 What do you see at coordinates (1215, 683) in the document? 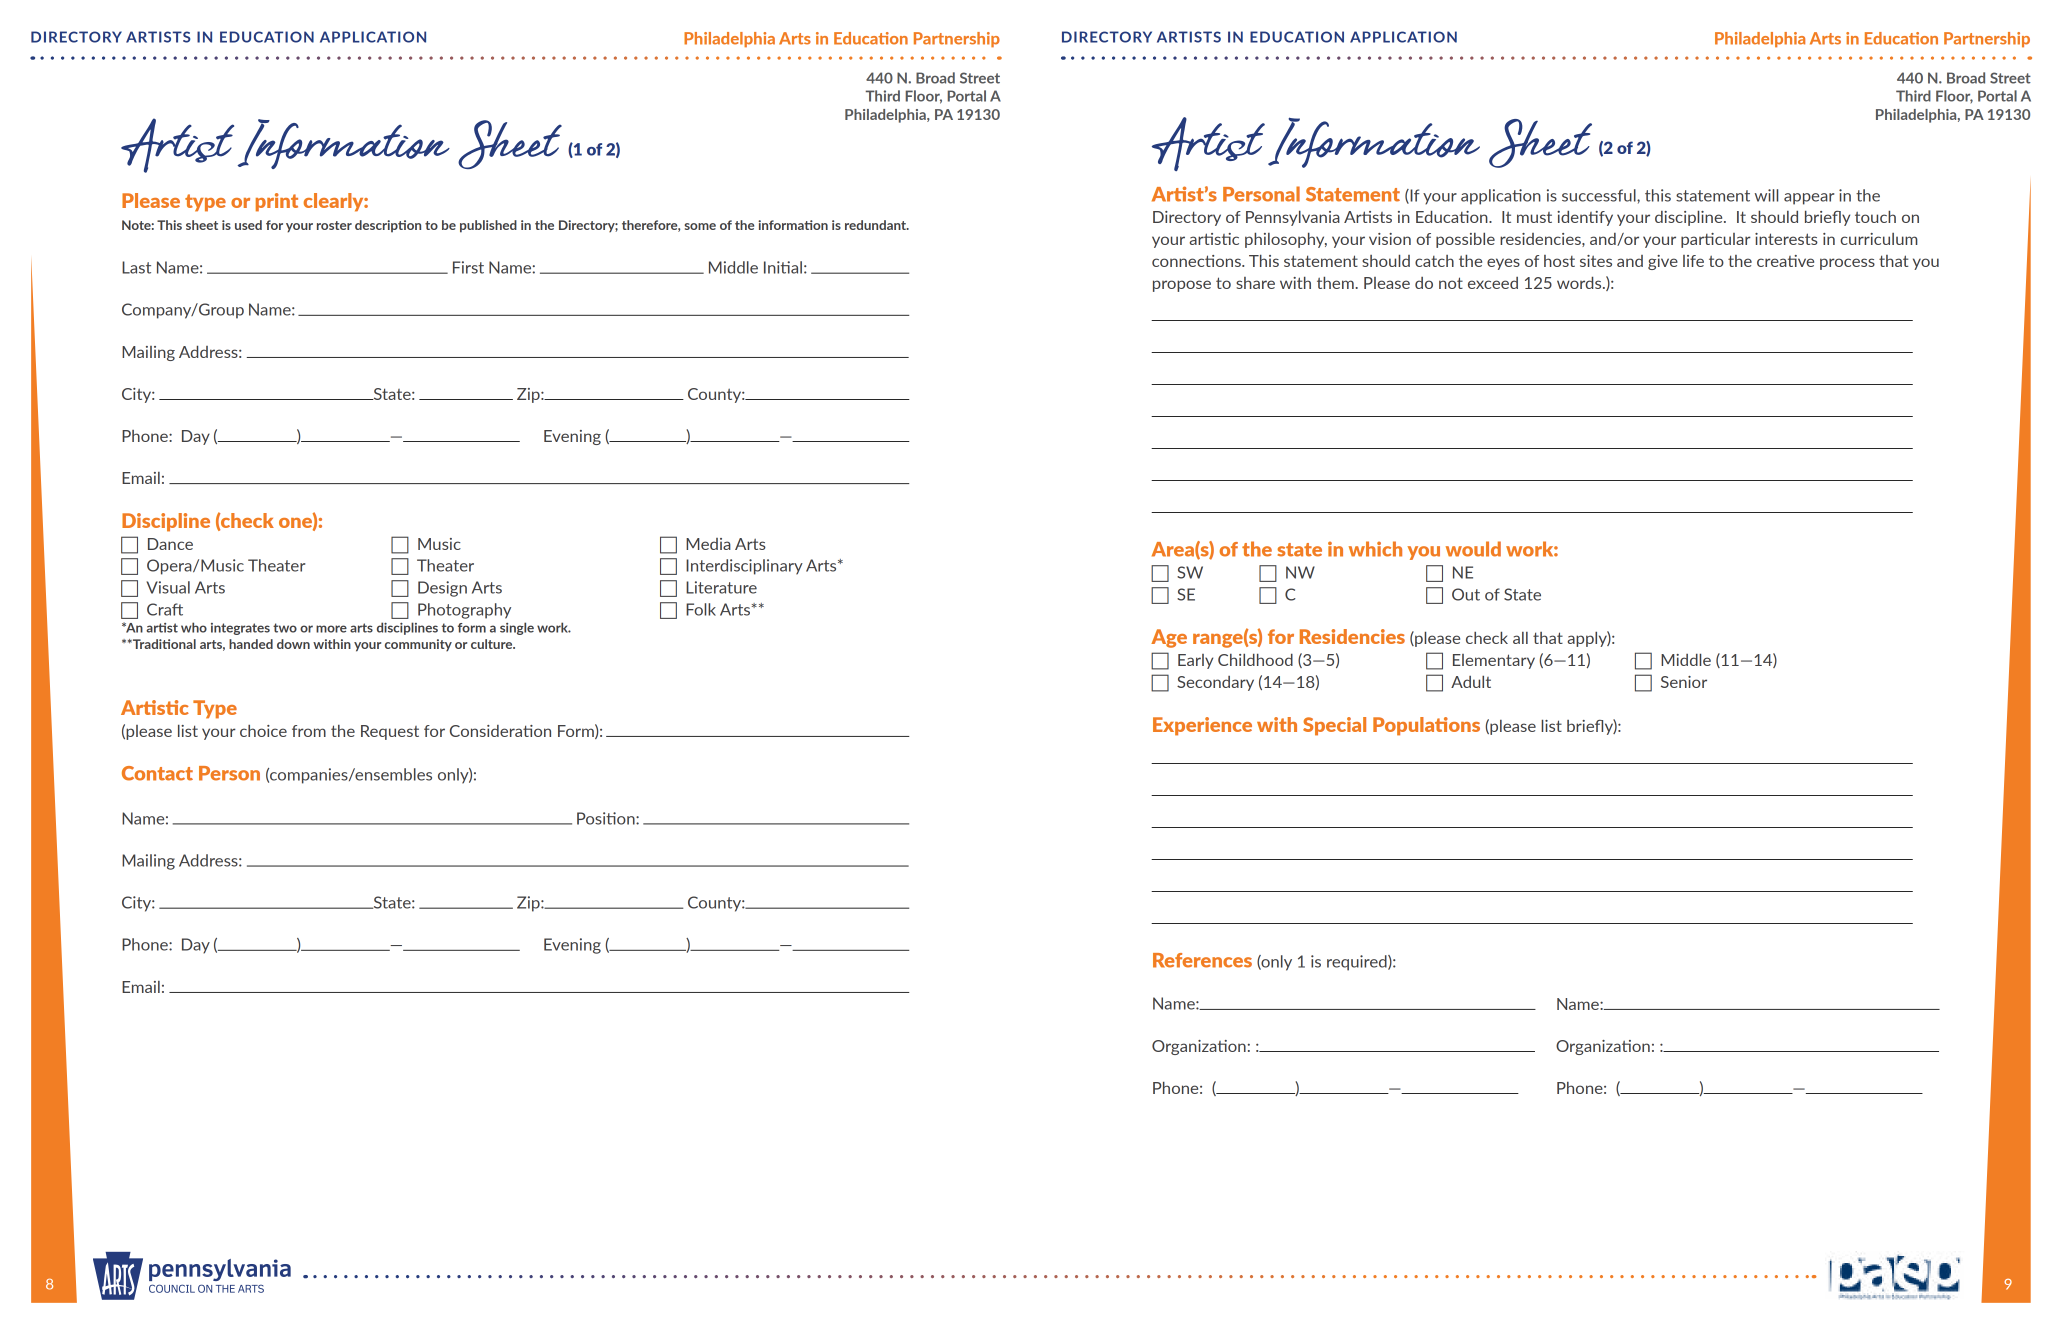
I see `Secondary` at bounding box center [1215, 683].
